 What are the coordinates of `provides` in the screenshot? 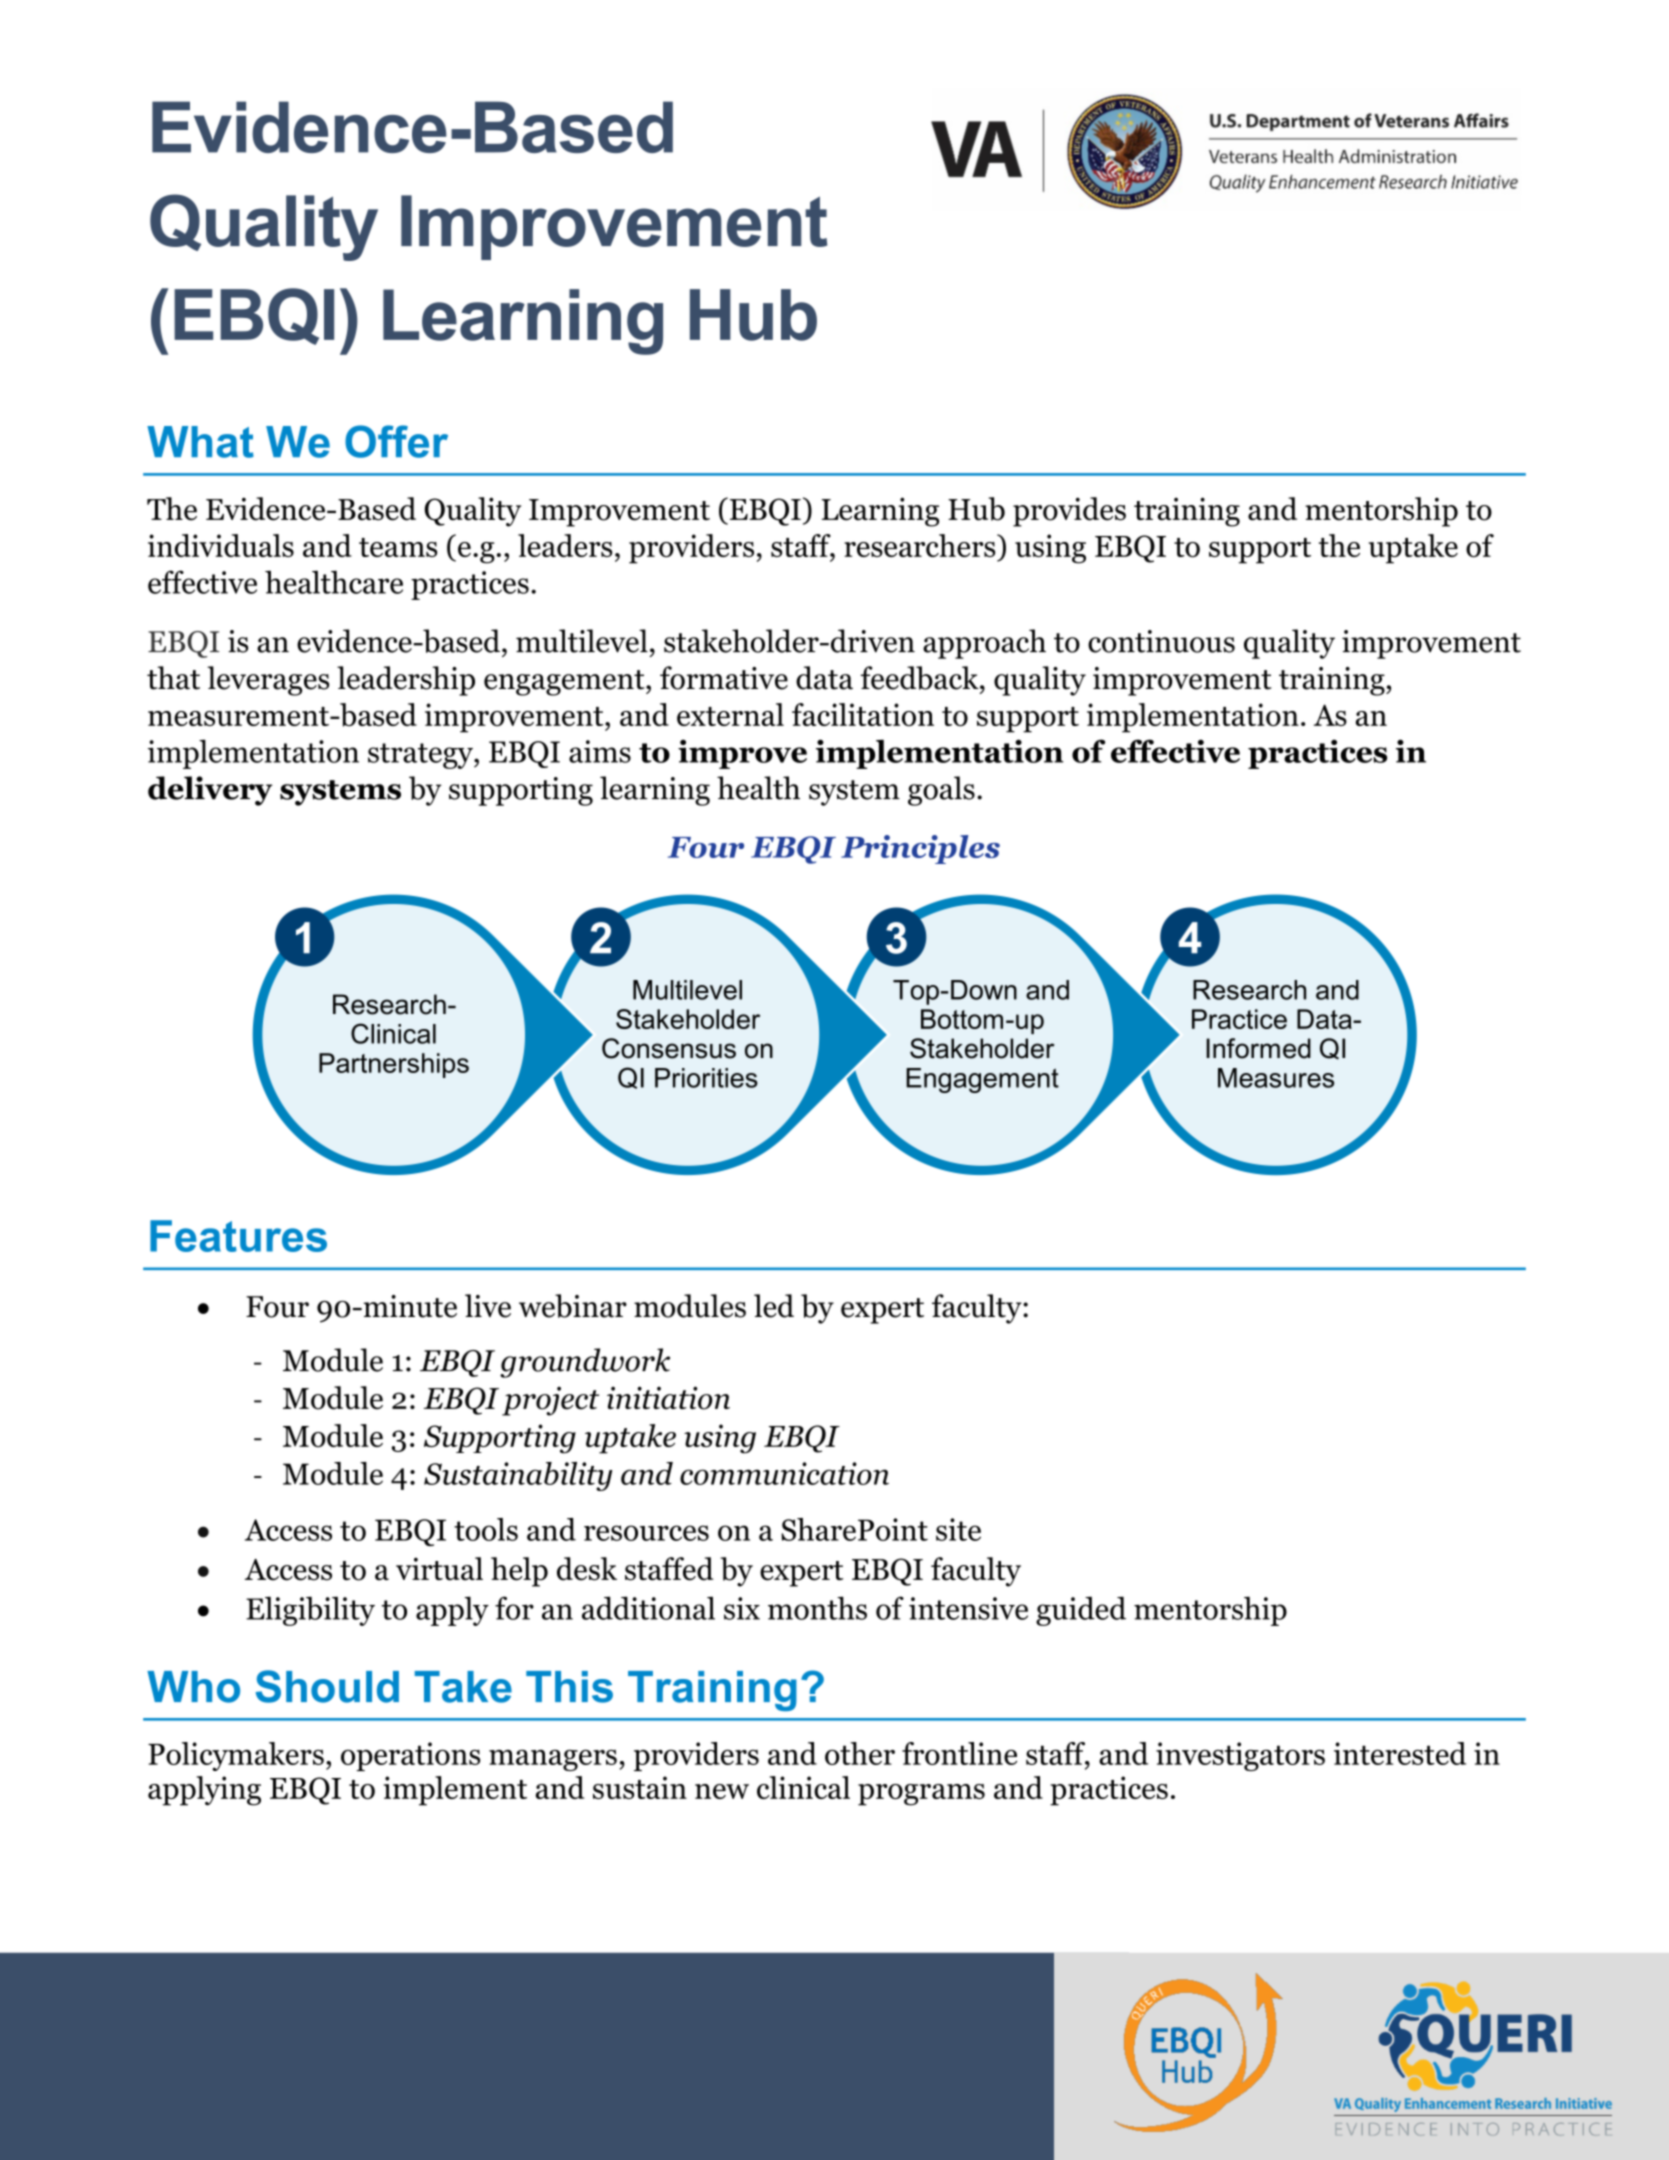 It's located at (1069, 512).
